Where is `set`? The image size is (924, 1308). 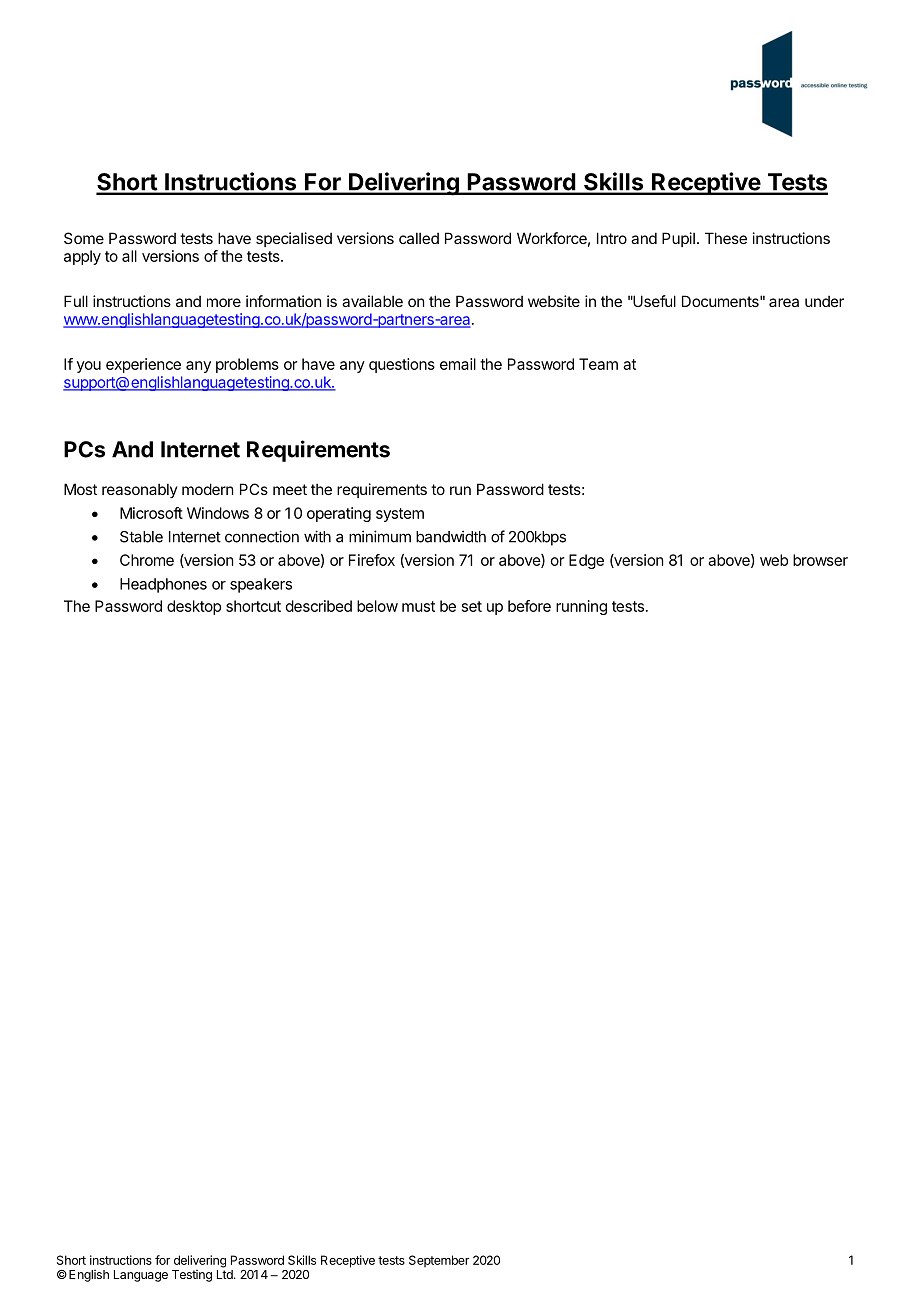
set is located at coordinates (472, 606).
